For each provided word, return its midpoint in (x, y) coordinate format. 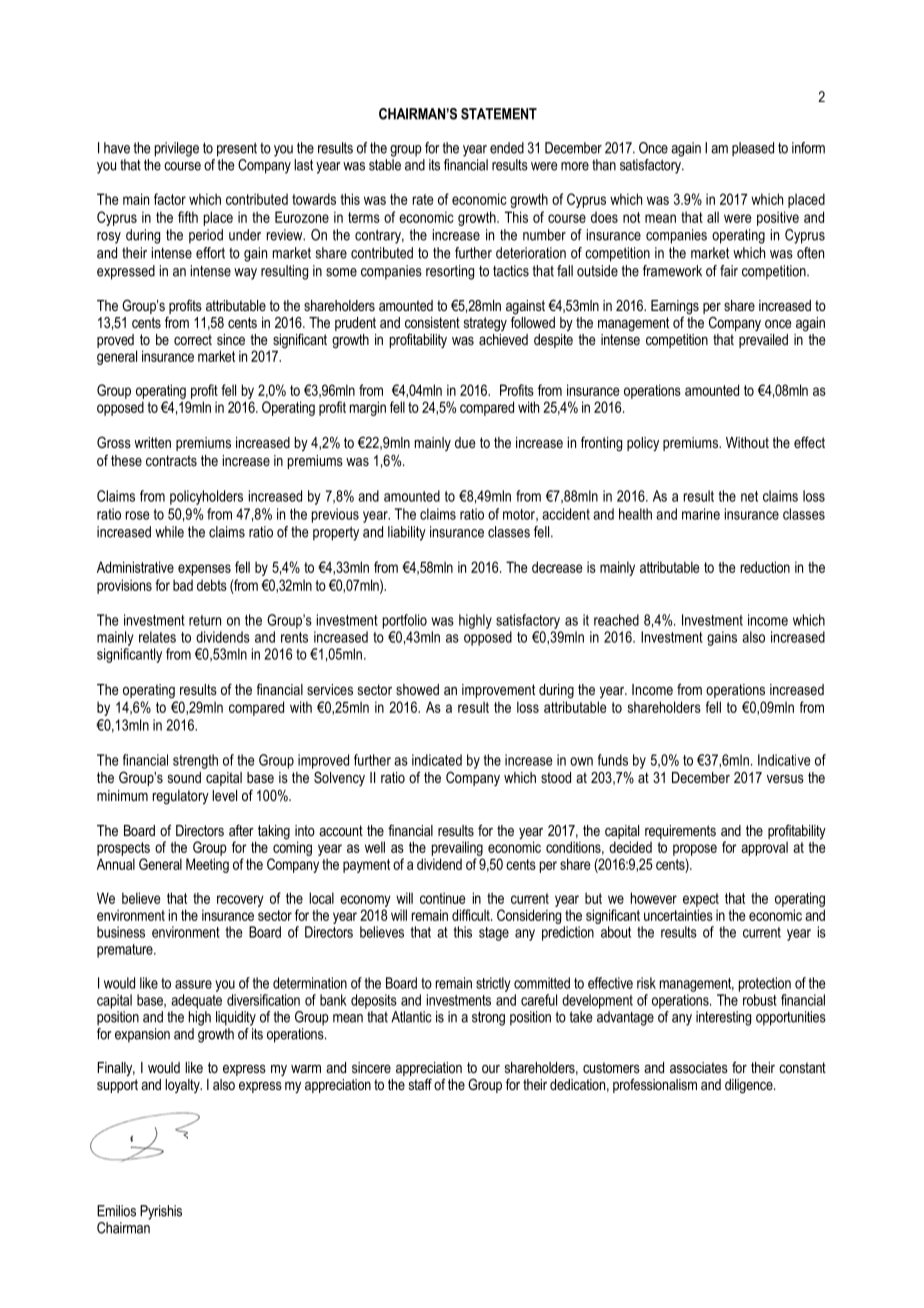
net (749, 496)
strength (195, 761)
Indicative (784, 760)
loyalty (183, 1086)
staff (420, 1084)
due (465, 442)
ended (507, 148)
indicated (437, 760)
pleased (753, 149)
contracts (171, 460)
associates (699, 1067)
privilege (177, 149)
